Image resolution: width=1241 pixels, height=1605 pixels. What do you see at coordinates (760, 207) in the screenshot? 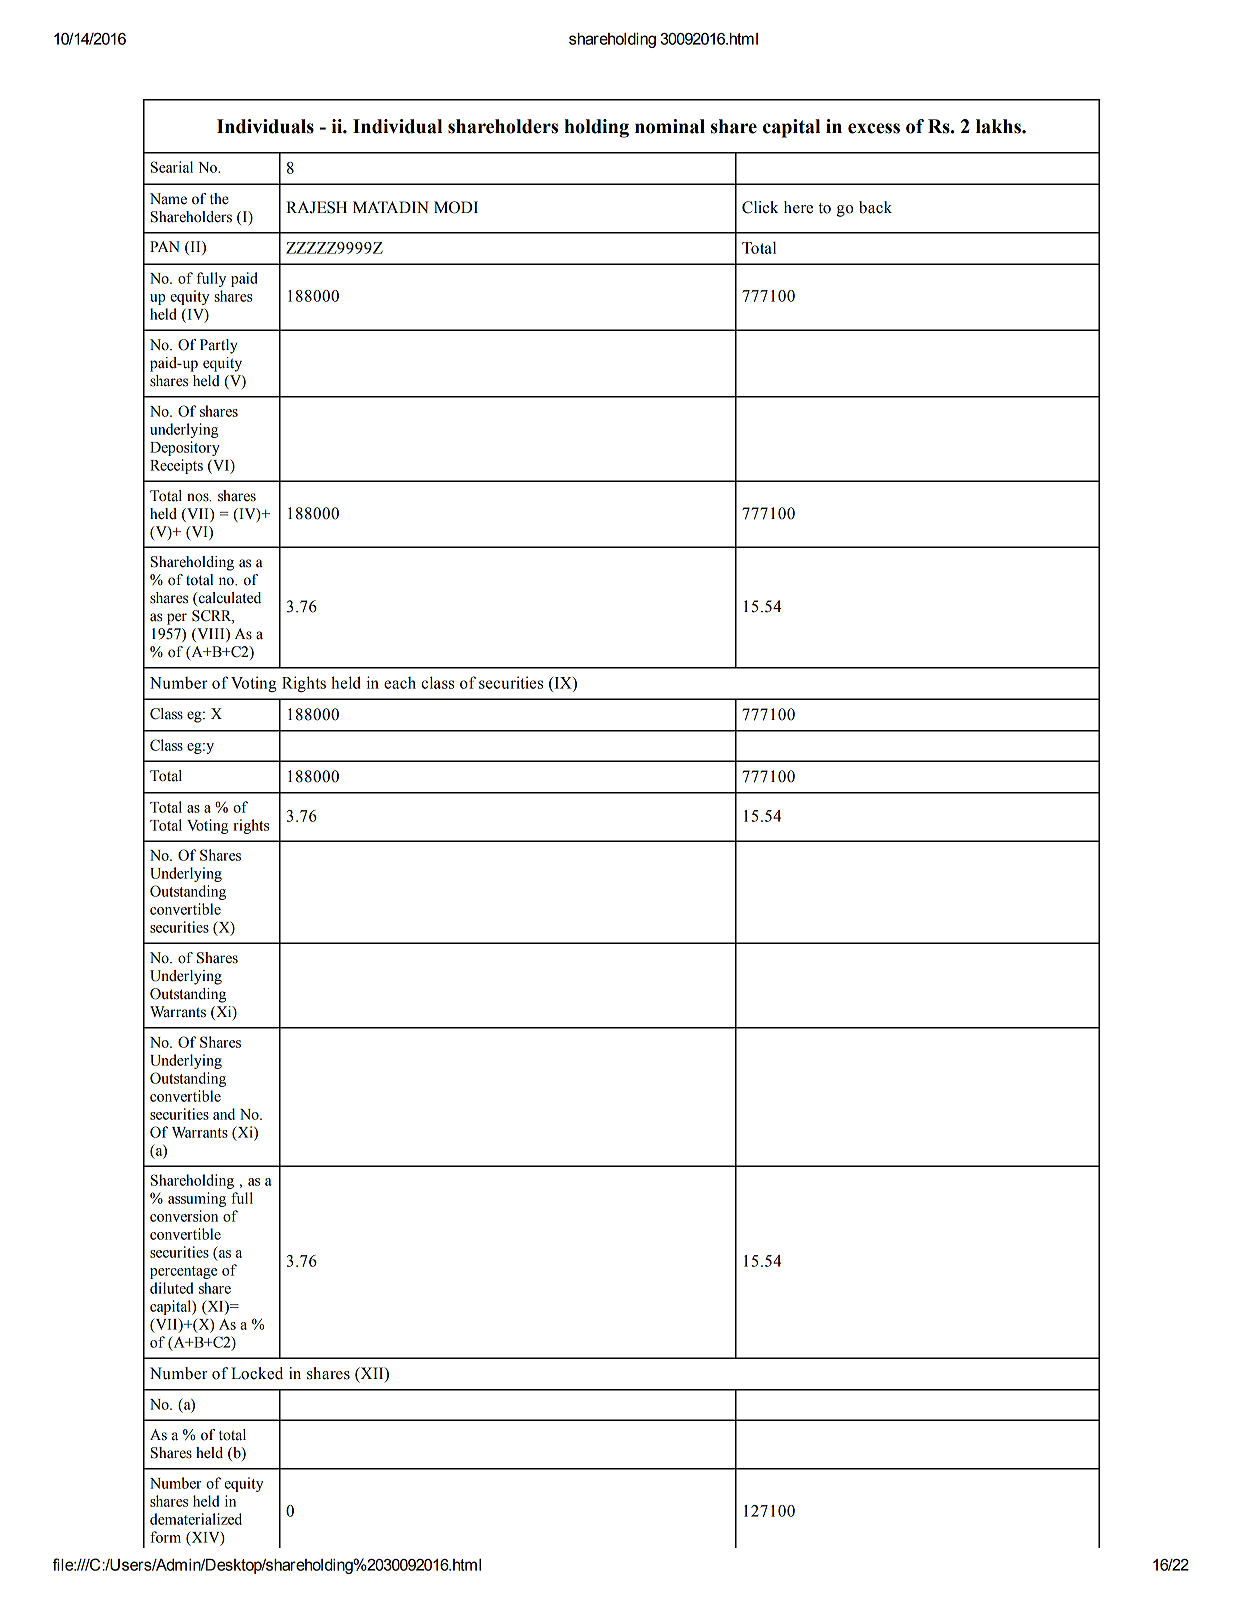
I see `Click` at bounding box center [760, 207].
